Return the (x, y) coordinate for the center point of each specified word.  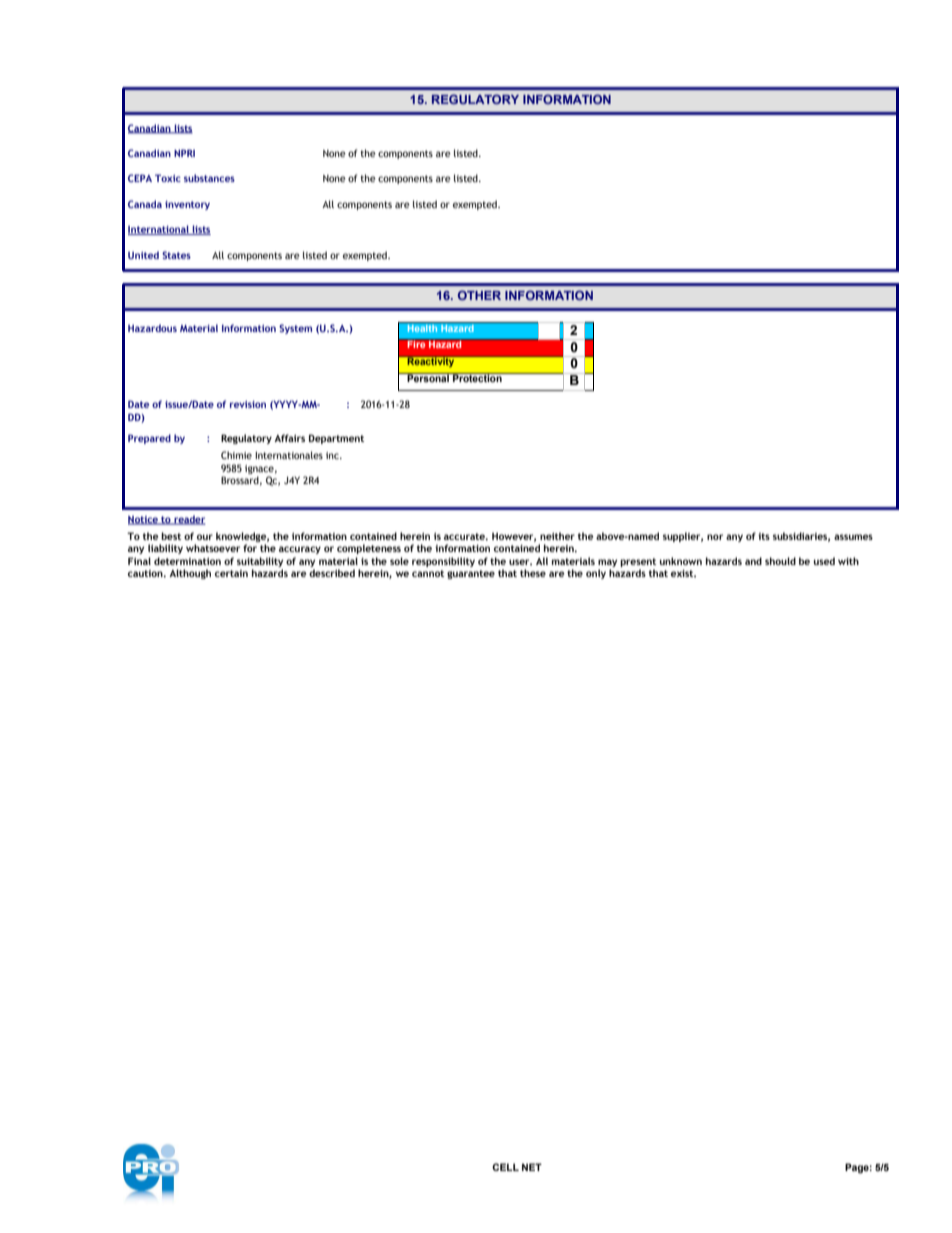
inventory (187, 205)
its (764, 536)
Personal (428, 377)
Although (190, 574)
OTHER (479, 295)
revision (248, 404)
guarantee (471, 574)
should (780, 561)
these (533, 573)
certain (231, 573)
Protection (477, 377)
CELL (505, 1167)
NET (532, 1167)
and (753, 561)
